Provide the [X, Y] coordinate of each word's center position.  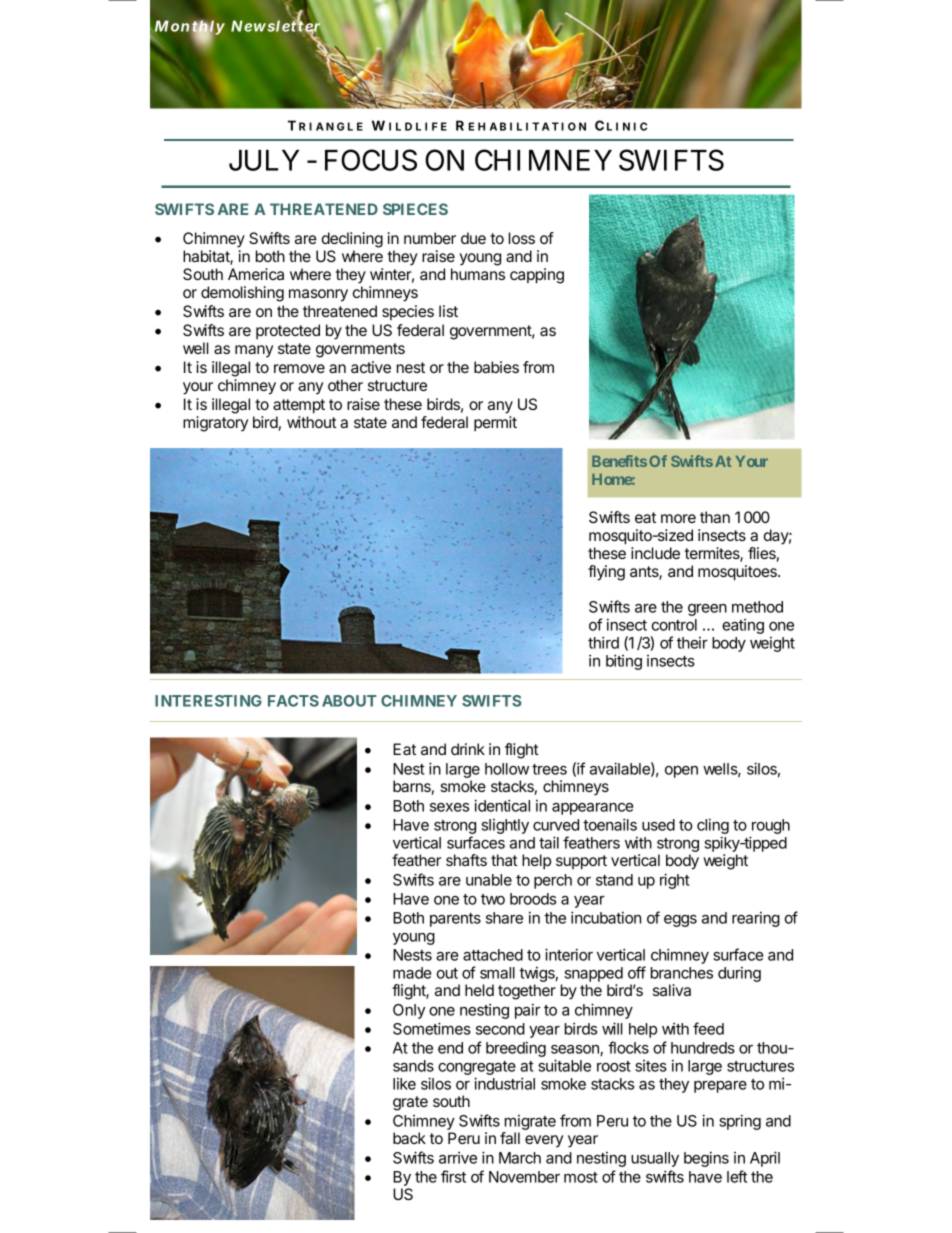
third [603, 642]
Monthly [189, 29]
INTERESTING [208, 701]
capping [537, 276]
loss [522, 238]
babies [496, 367]
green [707, 610]
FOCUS [371, 160]
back [409, 1138]
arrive [458, 1158]
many [254, 351]
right [675, 881]
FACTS [293, 701]
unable [489, 880]
